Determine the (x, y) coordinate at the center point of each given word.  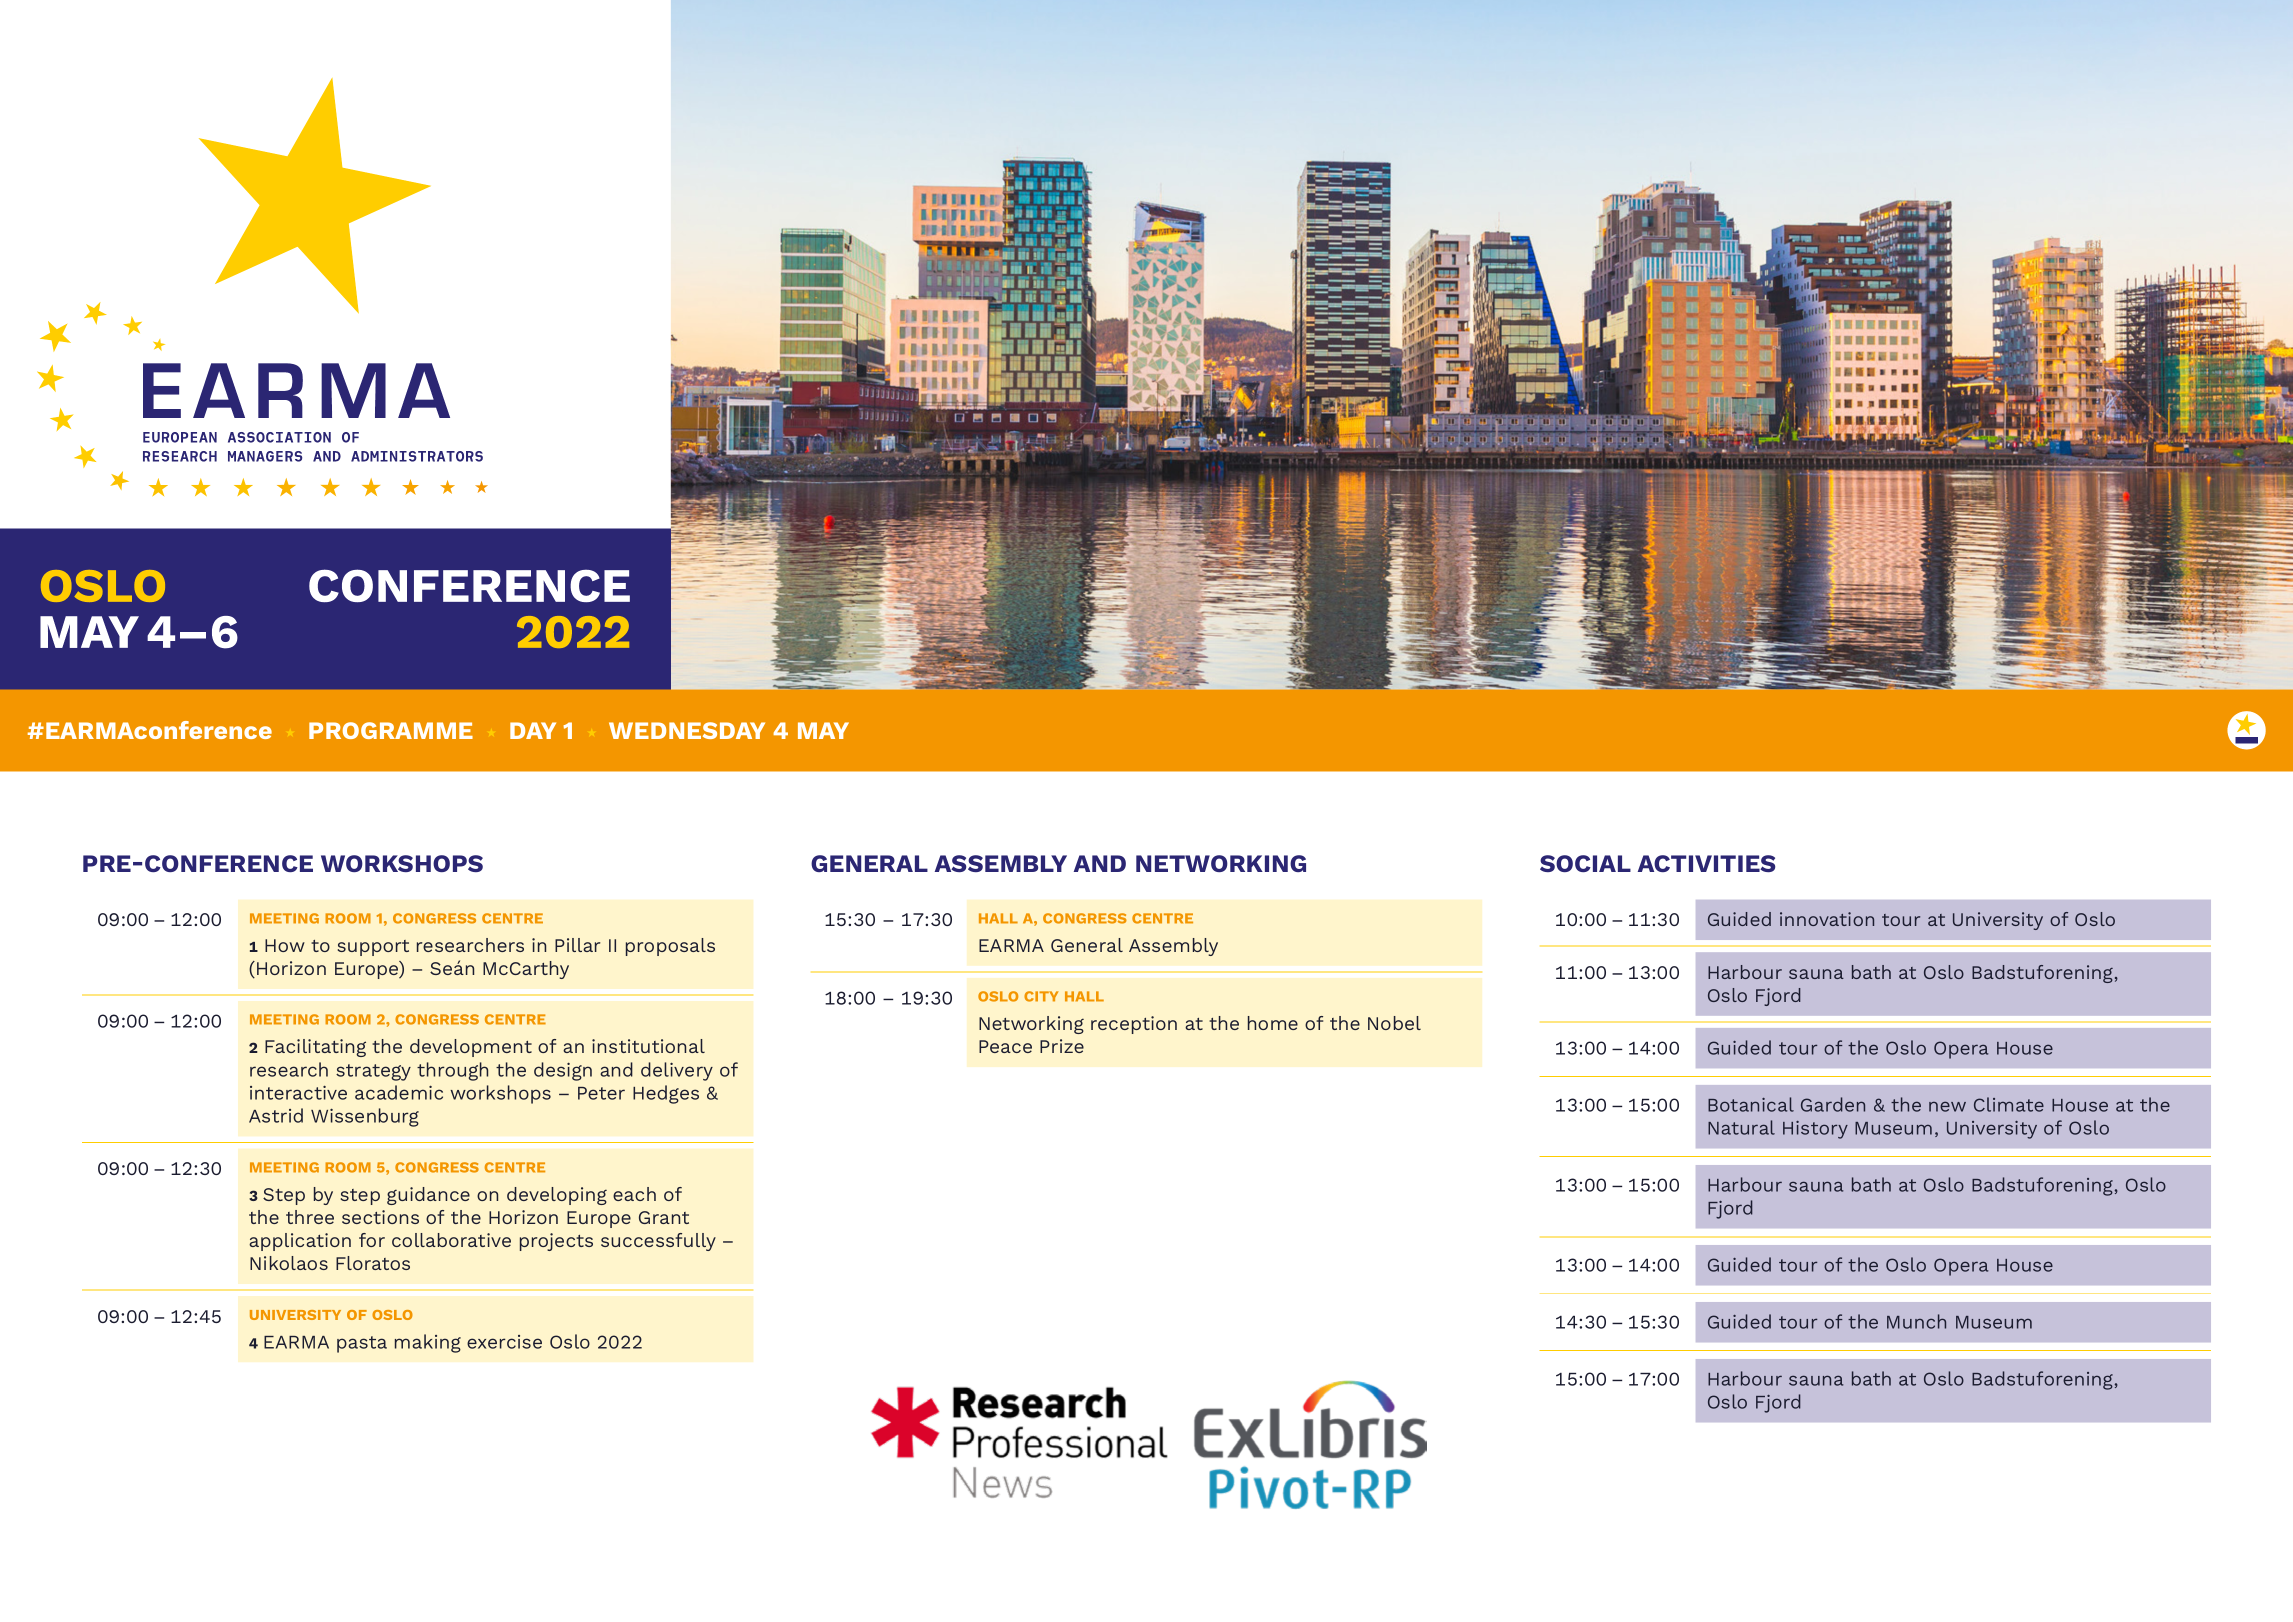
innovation (1827, 919)
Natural (1741, 1127)
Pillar (577, 945)
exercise (504, 1342)
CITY (1041, 996)
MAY (823, 730)
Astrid (276, 1115)
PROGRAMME (391, 730)
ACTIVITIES (1706, 863)
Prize (1062, 1046)
